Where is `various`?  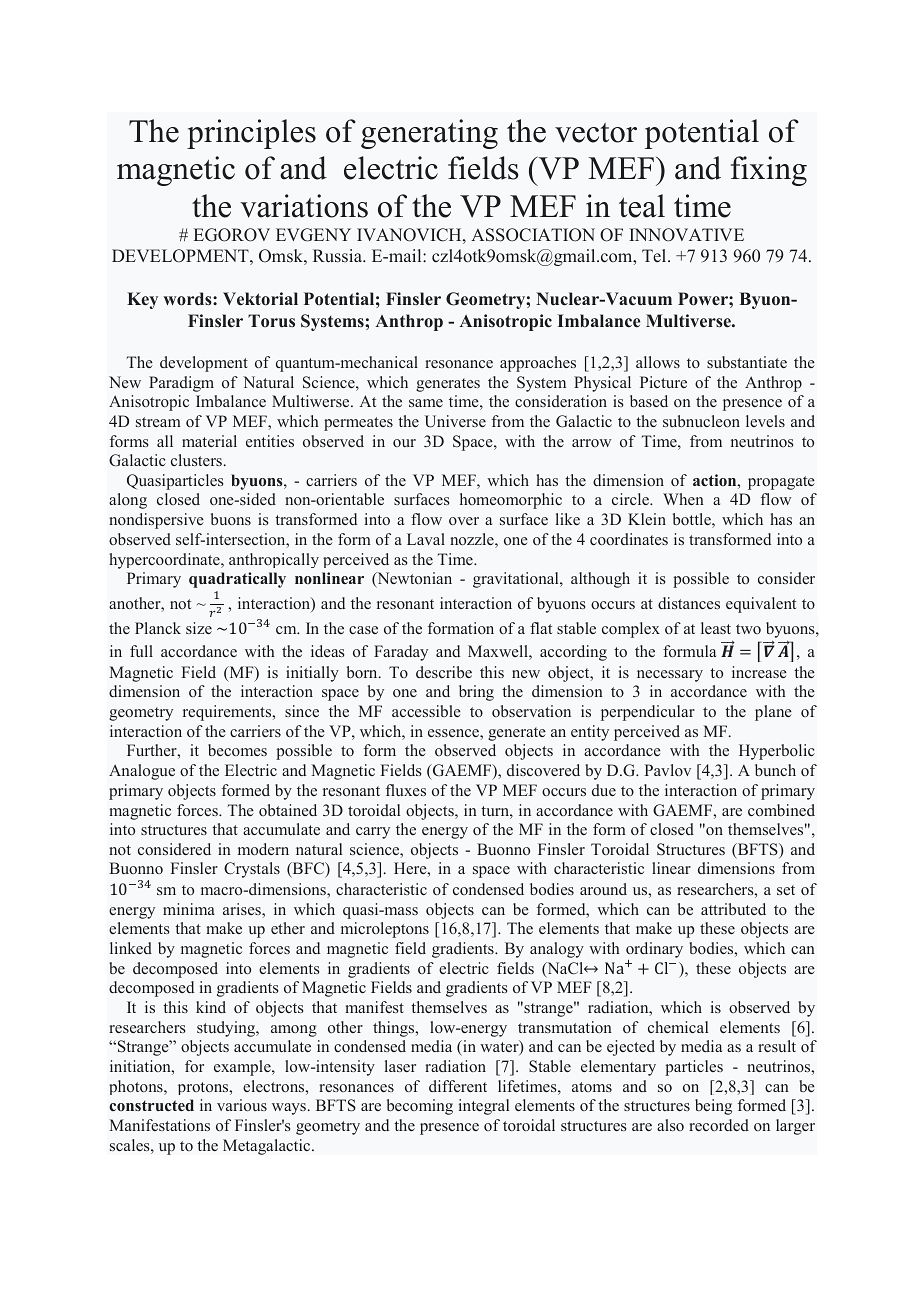 various is located at coordinates (242, 1105).
